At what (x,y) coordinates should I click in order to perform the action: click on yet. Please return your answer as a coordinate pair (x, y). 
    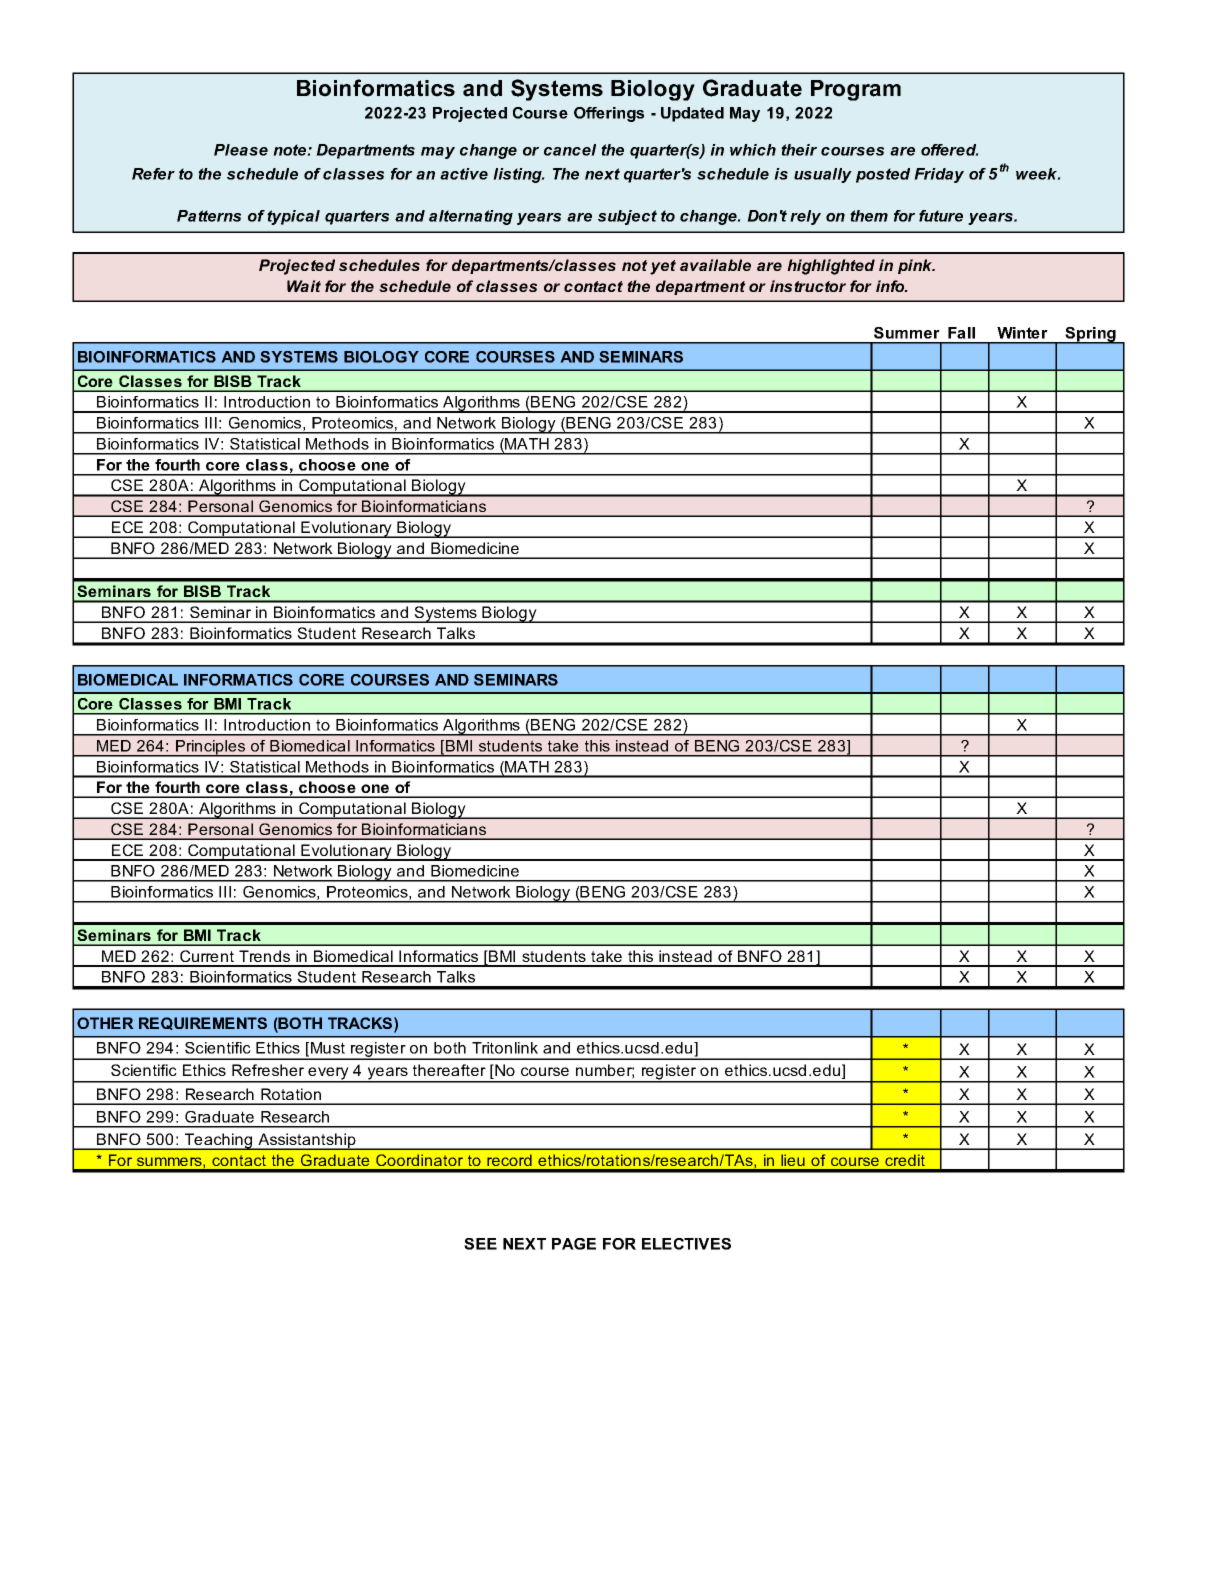
    Looking at the image, I should click on (663, 267).
